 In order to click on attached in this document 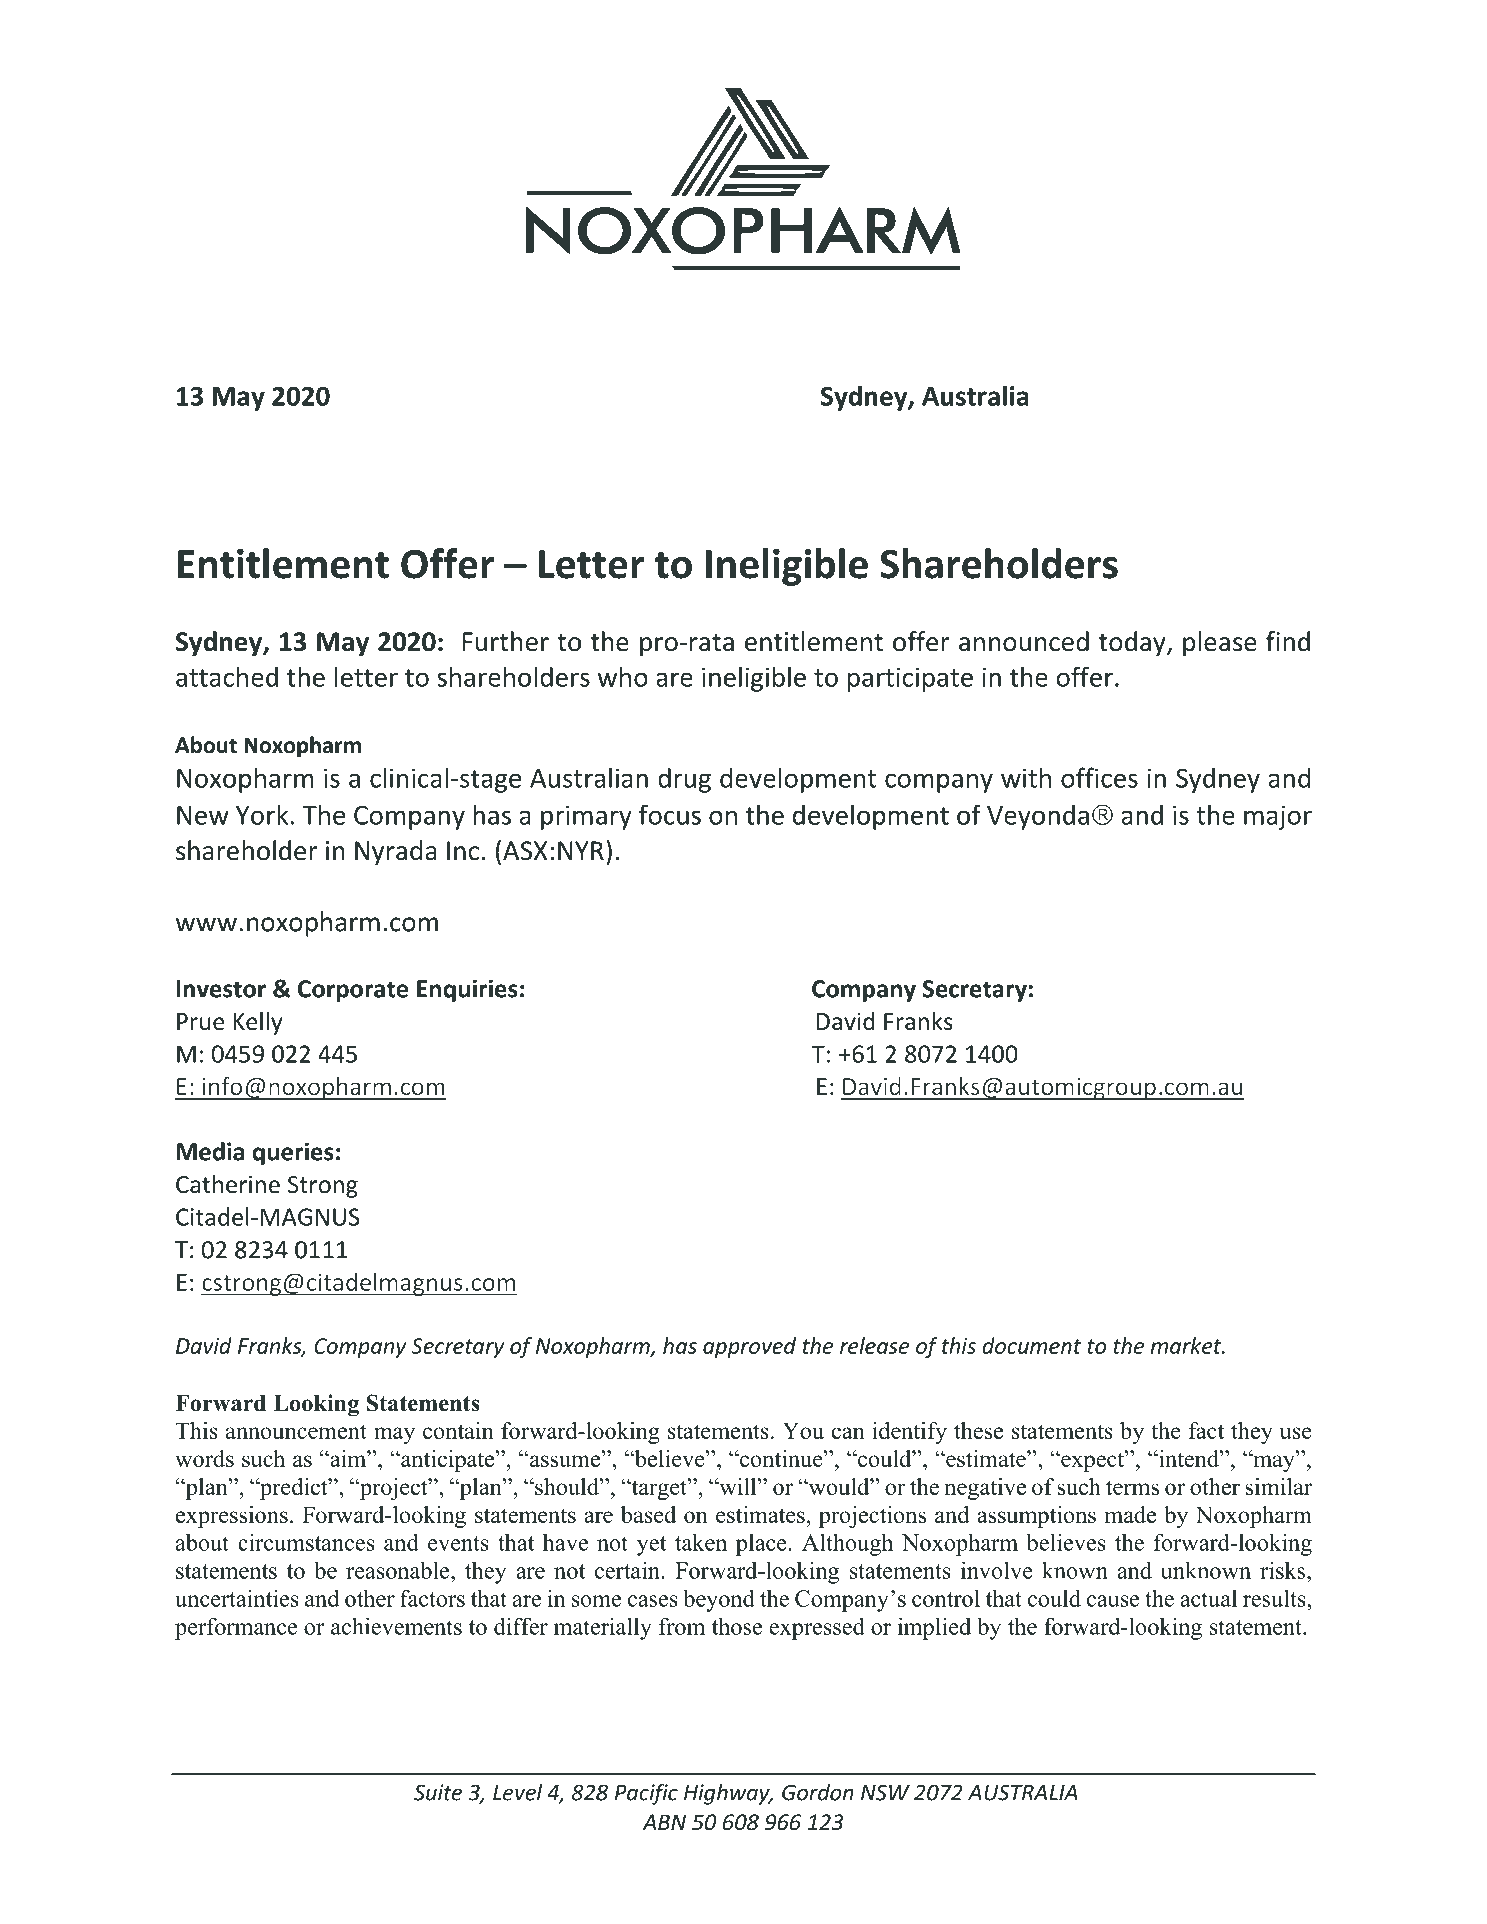, I will do `click(227, 676)`.
